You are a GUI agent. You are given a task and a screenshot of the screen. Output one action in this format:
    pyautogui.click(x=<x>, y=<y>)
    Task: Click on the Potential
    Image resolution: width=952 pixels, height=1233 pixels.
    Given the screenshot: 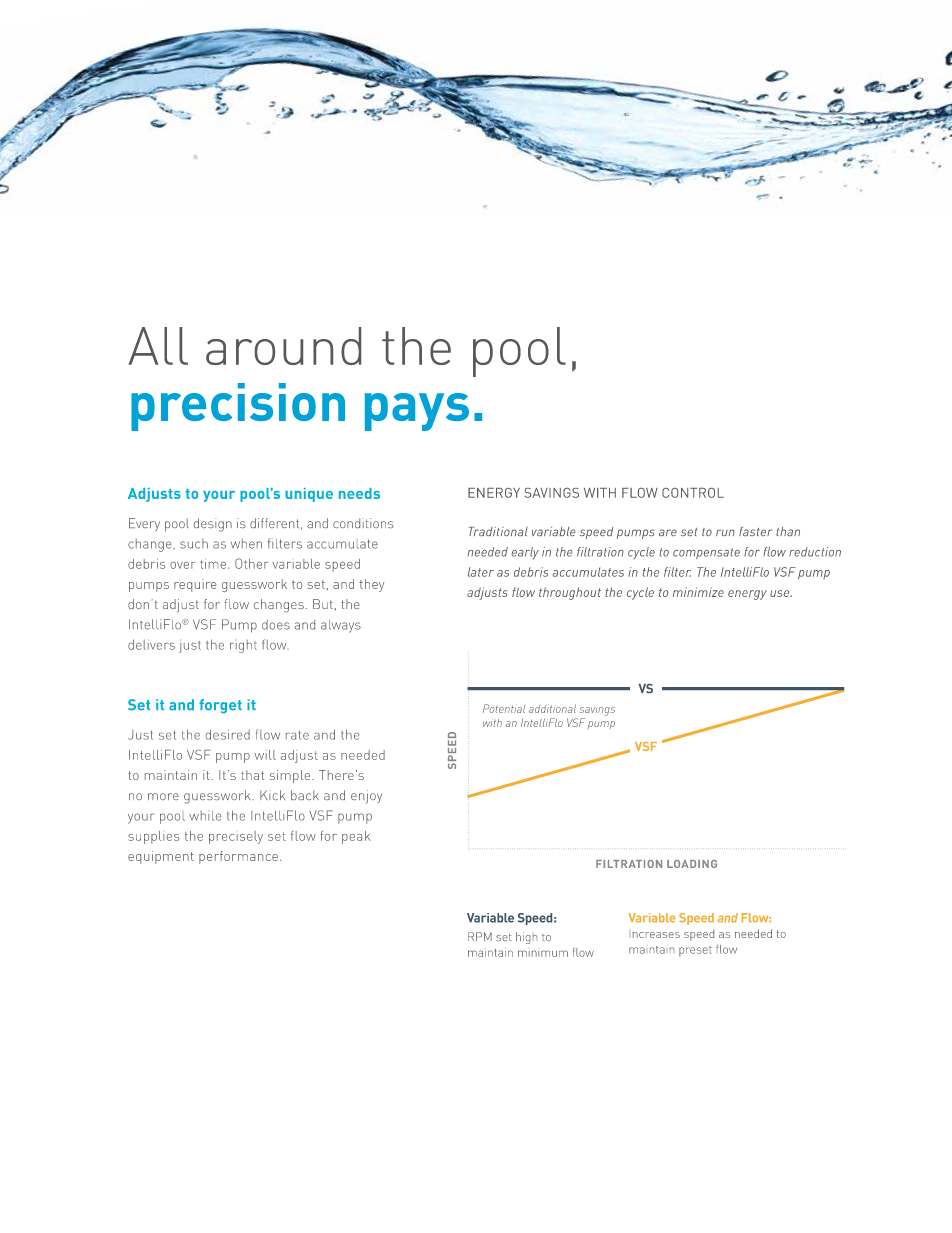 What is the action you would take?
    pyautogui.click(x=504, y=708)
